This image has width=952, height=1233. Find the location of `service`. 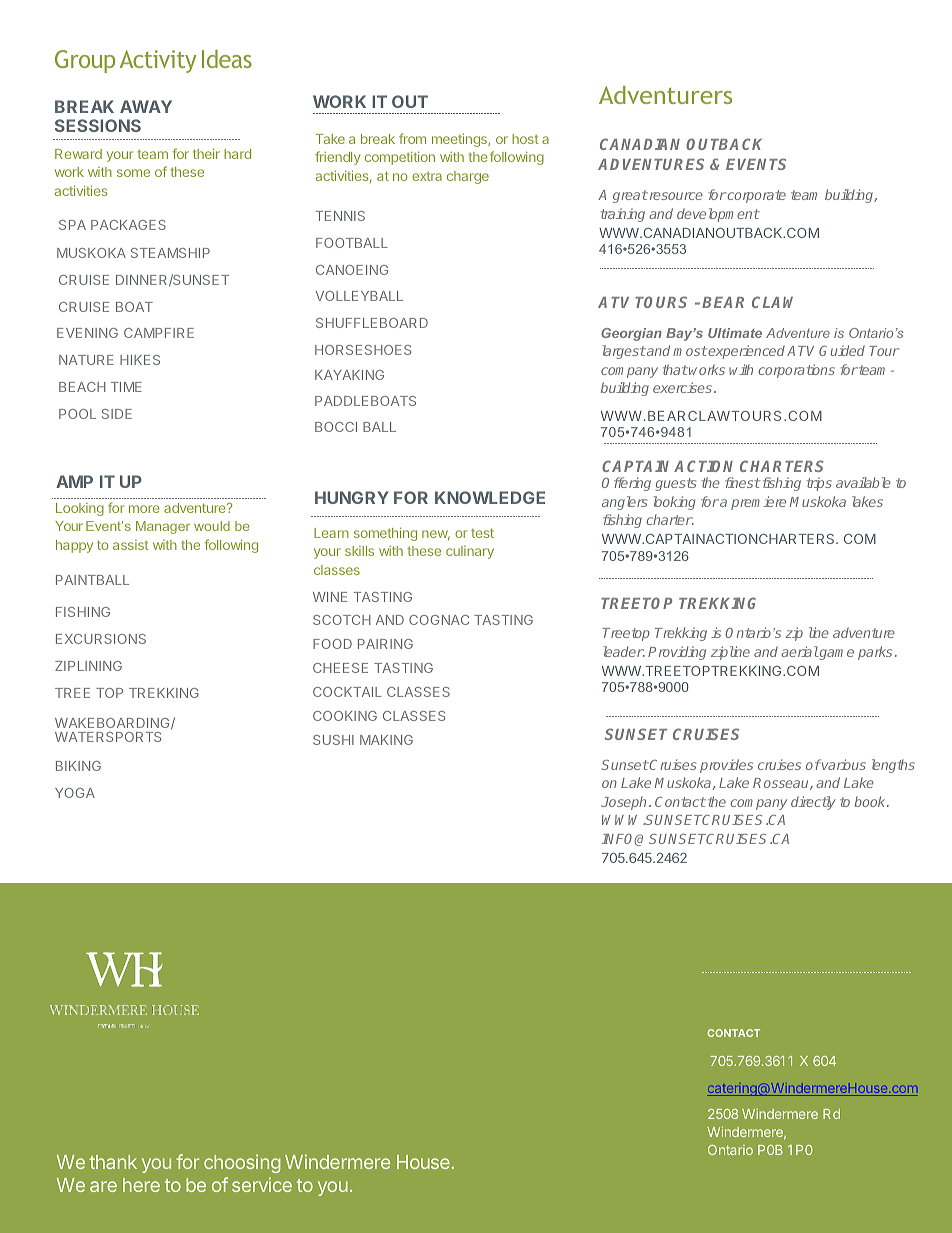

service is located at coordinates (262, 1184).
